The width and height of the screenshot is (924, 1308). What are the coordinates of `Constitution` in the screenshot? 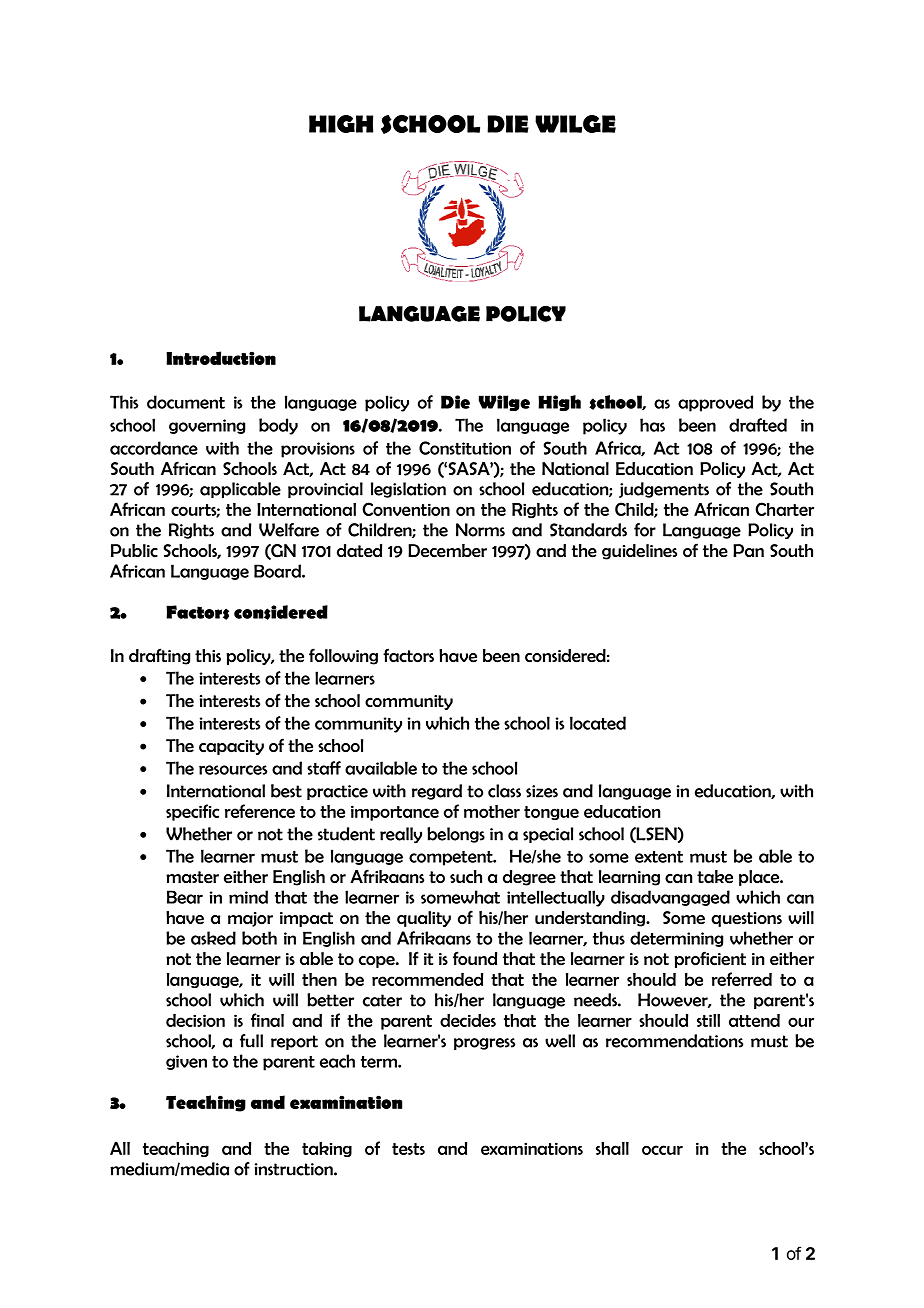 It's located at (465, 448).
